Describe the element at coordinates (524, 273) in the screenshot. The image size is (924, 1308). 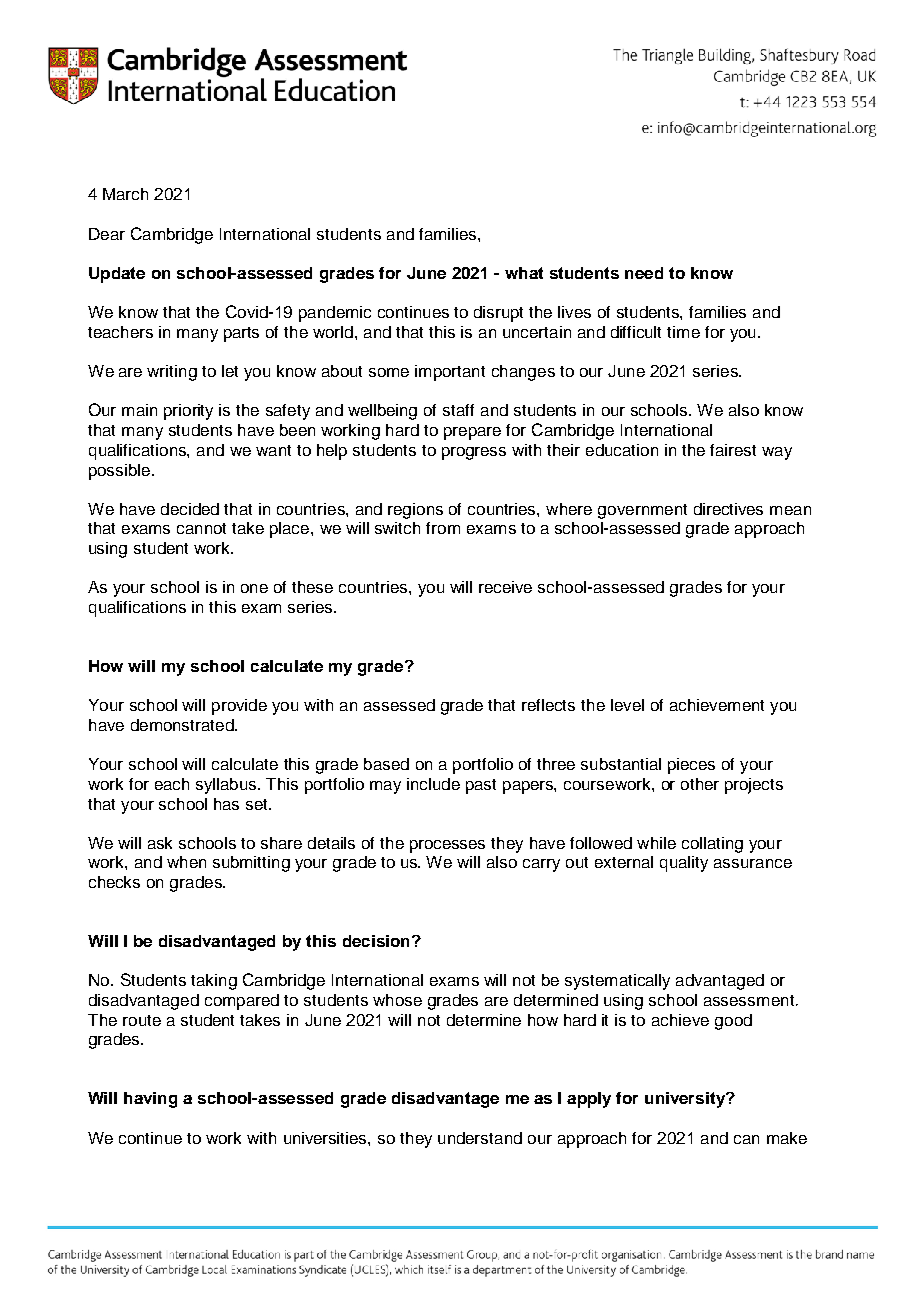
I see `what` at that location.
